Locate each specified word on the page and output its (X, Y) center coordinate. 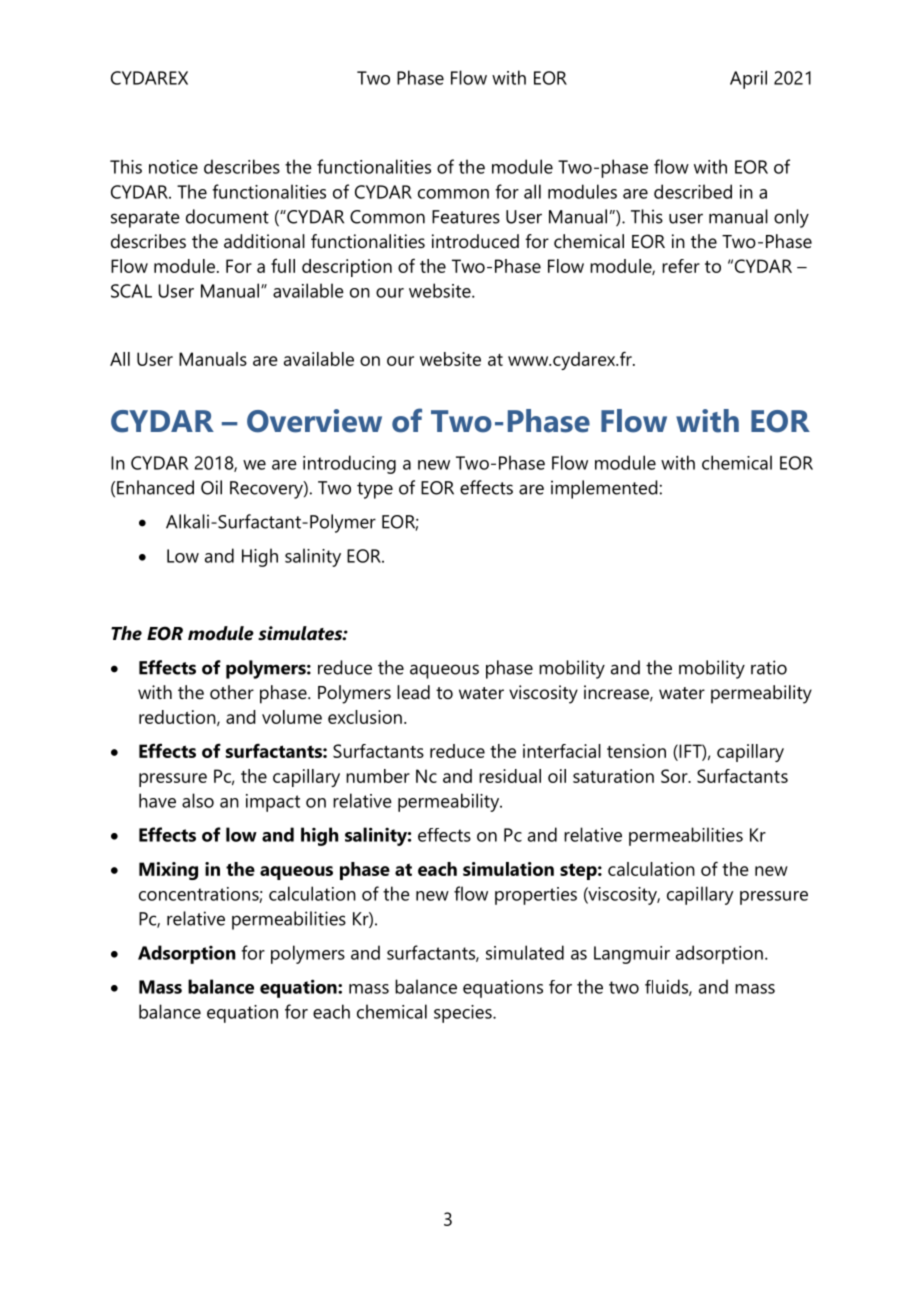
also (198, 800)
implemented (604, 489)
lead (413, 692)
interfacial (562, 751)
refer (681, 266)
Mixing (168, 871)
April (748, 79)
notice (173, 167)
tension (636, 751)
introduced (475, 241)
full (283, 265)
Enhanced (155, 487)
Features (466, 217)
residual (510, 776)
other (232, 692)
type (375, 490)
